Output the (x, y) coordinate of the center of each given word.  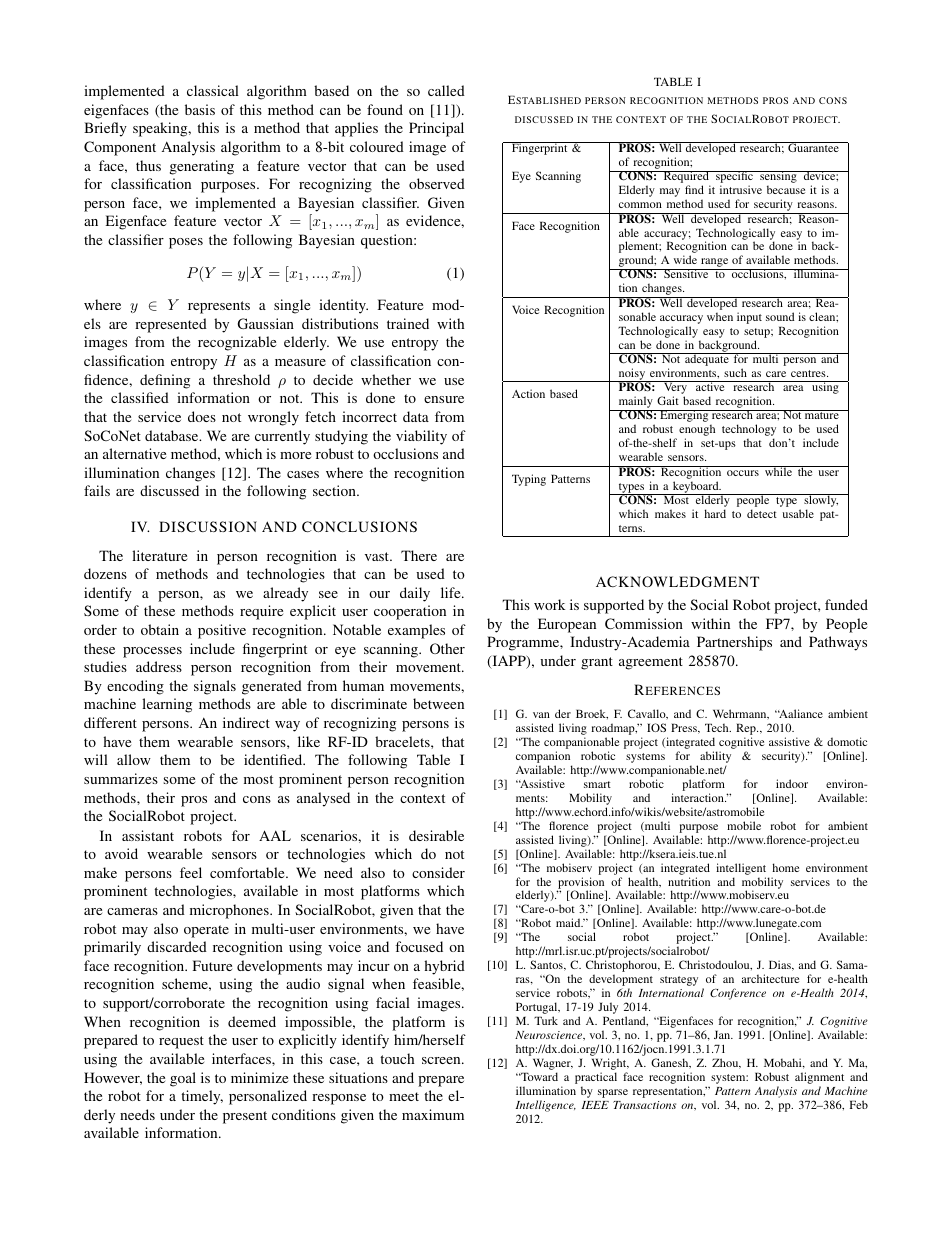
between (438, 703)
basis (200, 109)
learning (167, 705)
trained (408, 323)
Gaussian (266, 323)
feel (191, 872)
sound (780, 316)
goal (183, 1079)
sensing (778, 178)
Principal (436, 129)
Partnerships (734, 643)
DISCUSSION (208, 526)
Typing (529, 480)
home (785, 867)
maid (569, 922)
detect (762, 513)
